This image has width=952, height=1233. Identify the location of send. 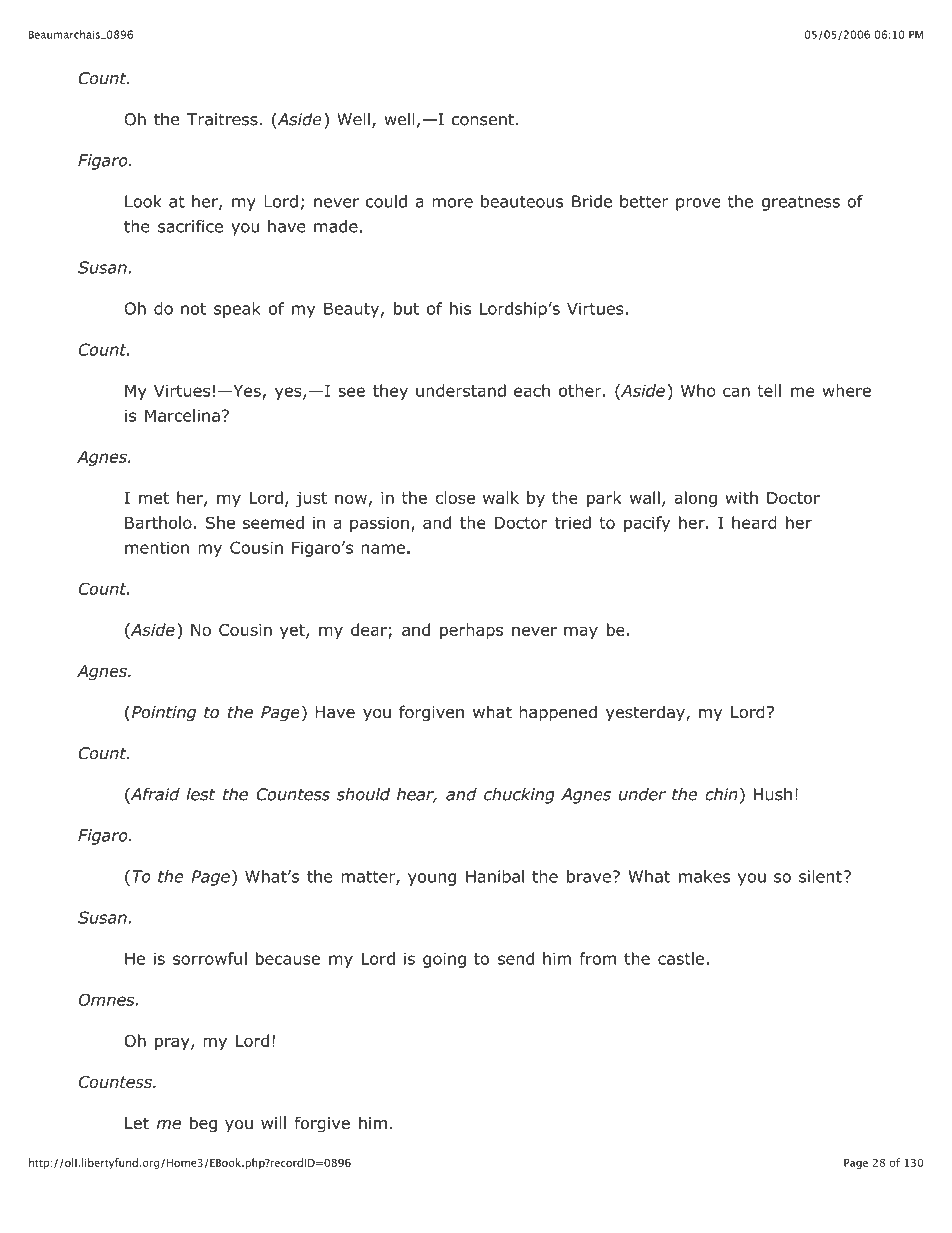
(516, 958).
